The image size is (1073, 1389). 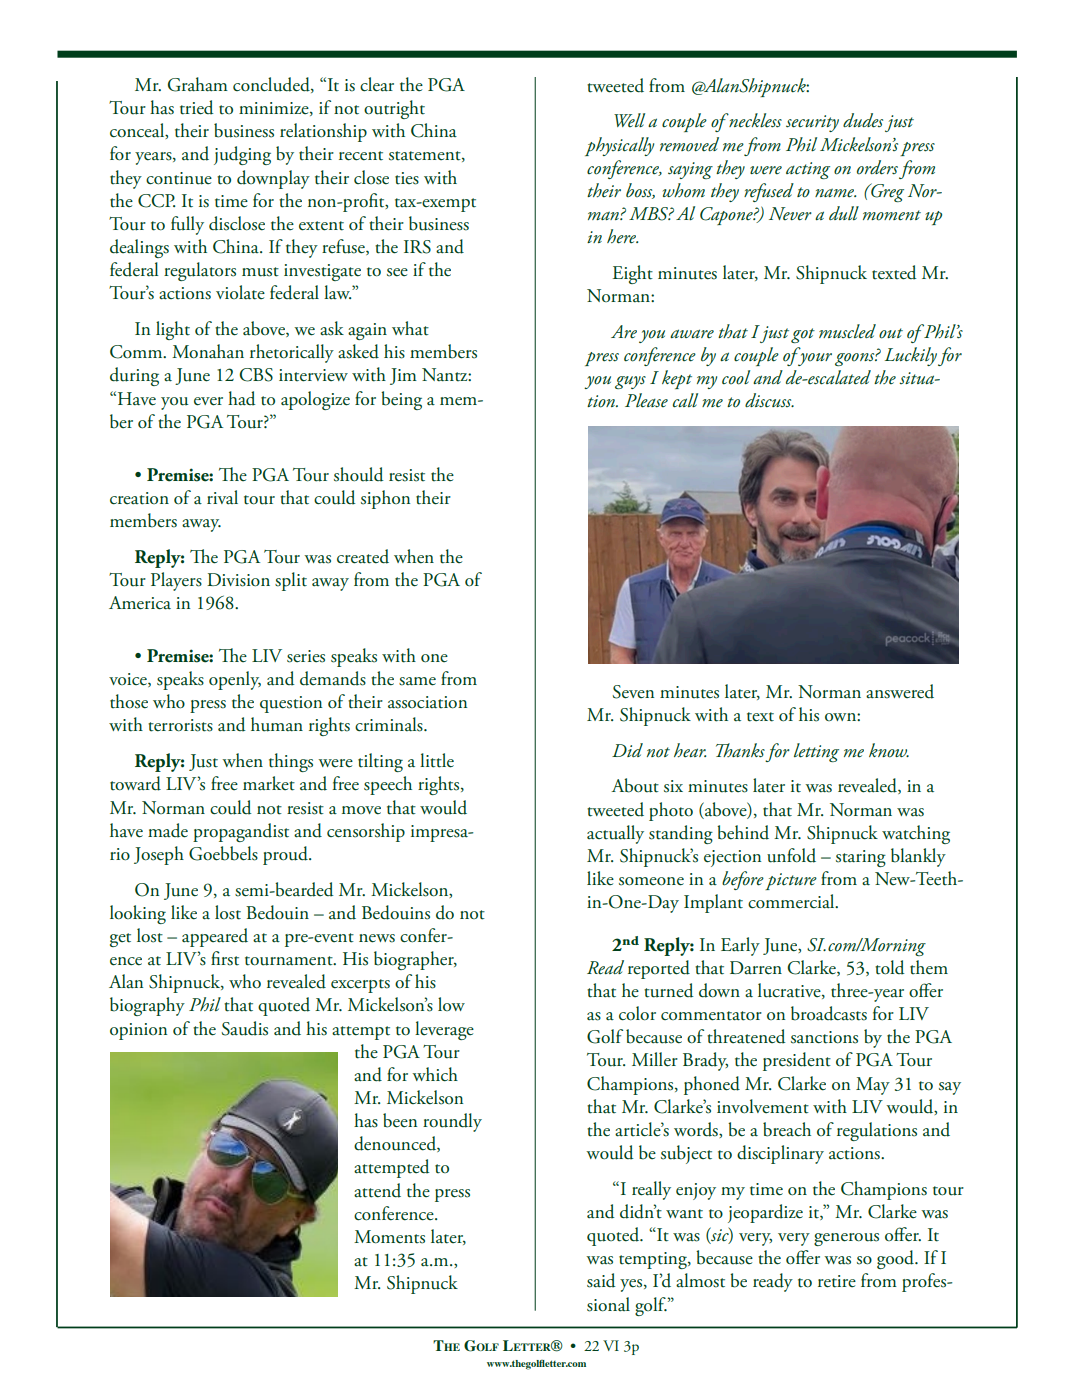 I want to click on Well, so click(x=629, y=120).
